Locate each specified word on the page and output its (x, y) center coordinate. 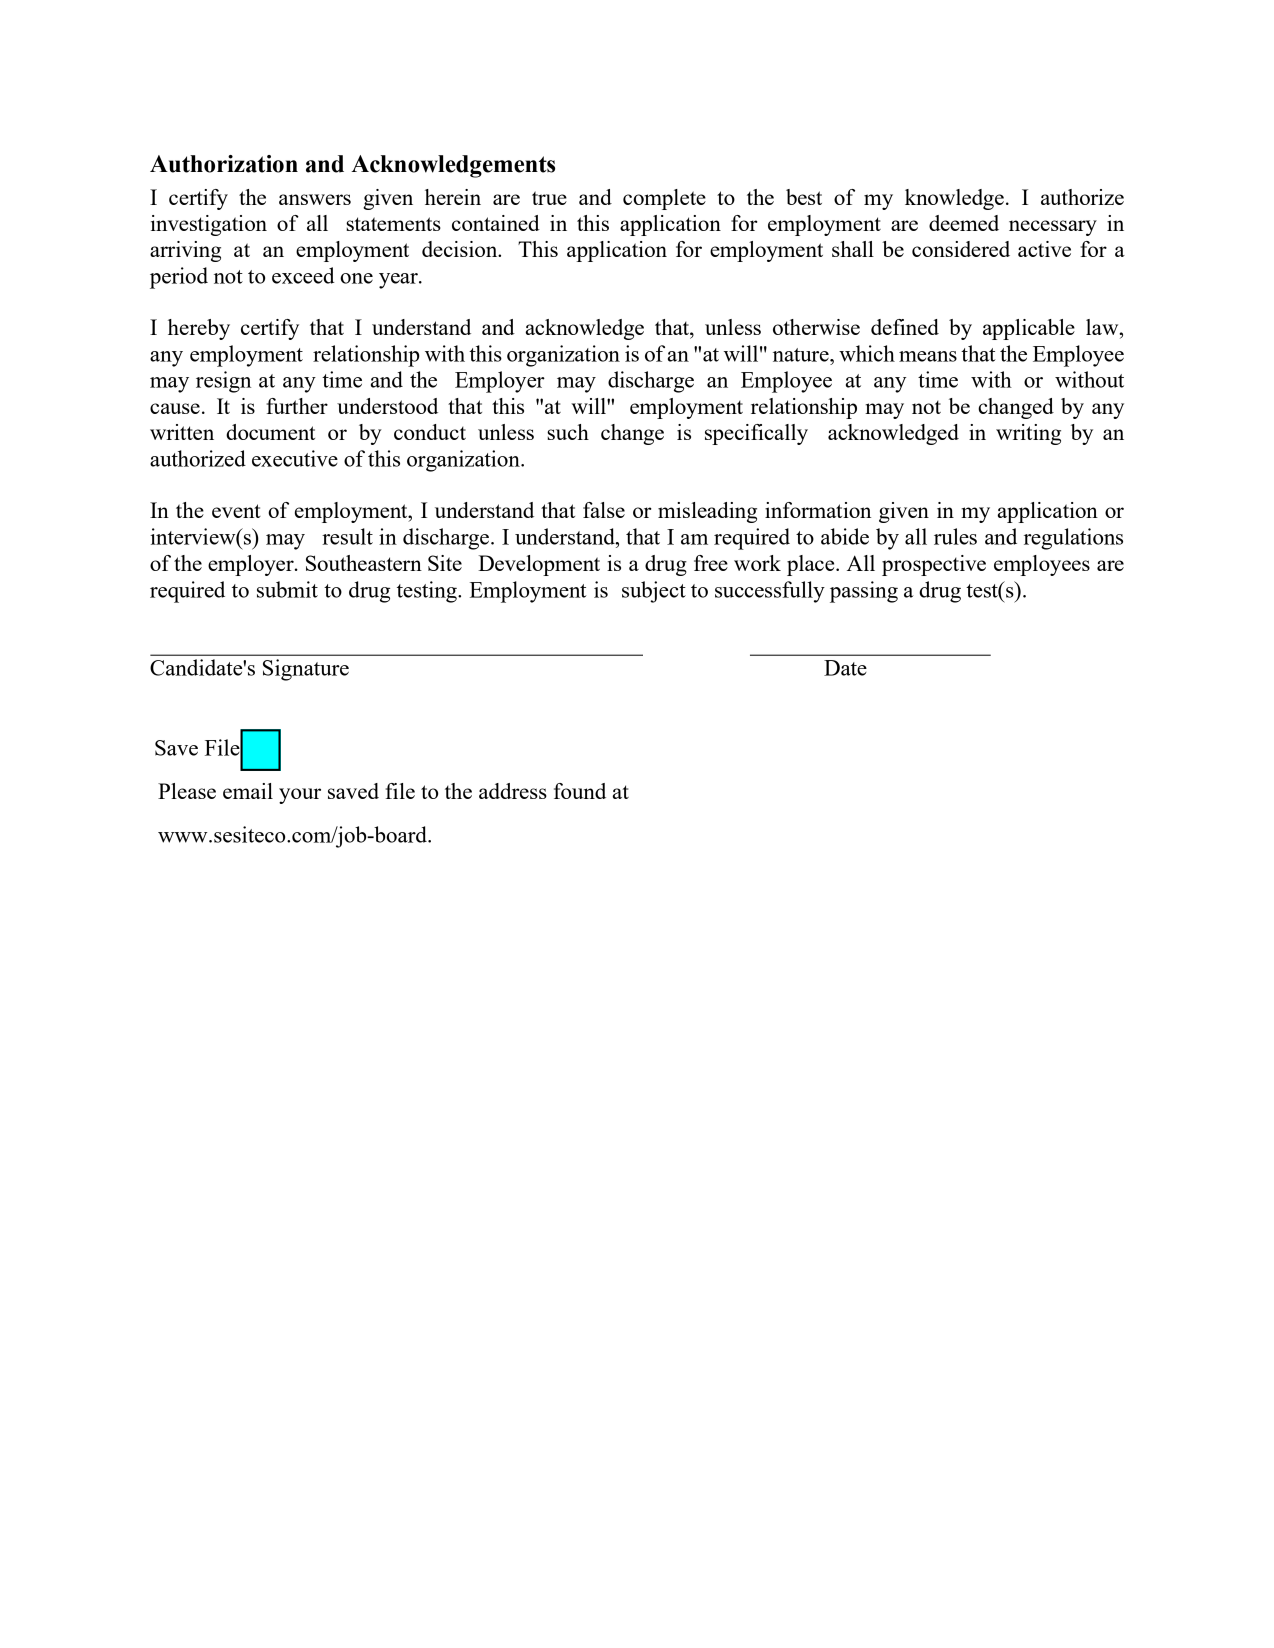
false (604, 510)
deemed (964, 223)
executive (295, 458)
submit (287, 589)
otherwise (816, 327)
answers (315, 199)
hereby (199, 329)
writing (1028, 434)
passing (864, 592)
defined (905, 327)
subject (654, 592)
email (248, 791)
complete (664, 199)
